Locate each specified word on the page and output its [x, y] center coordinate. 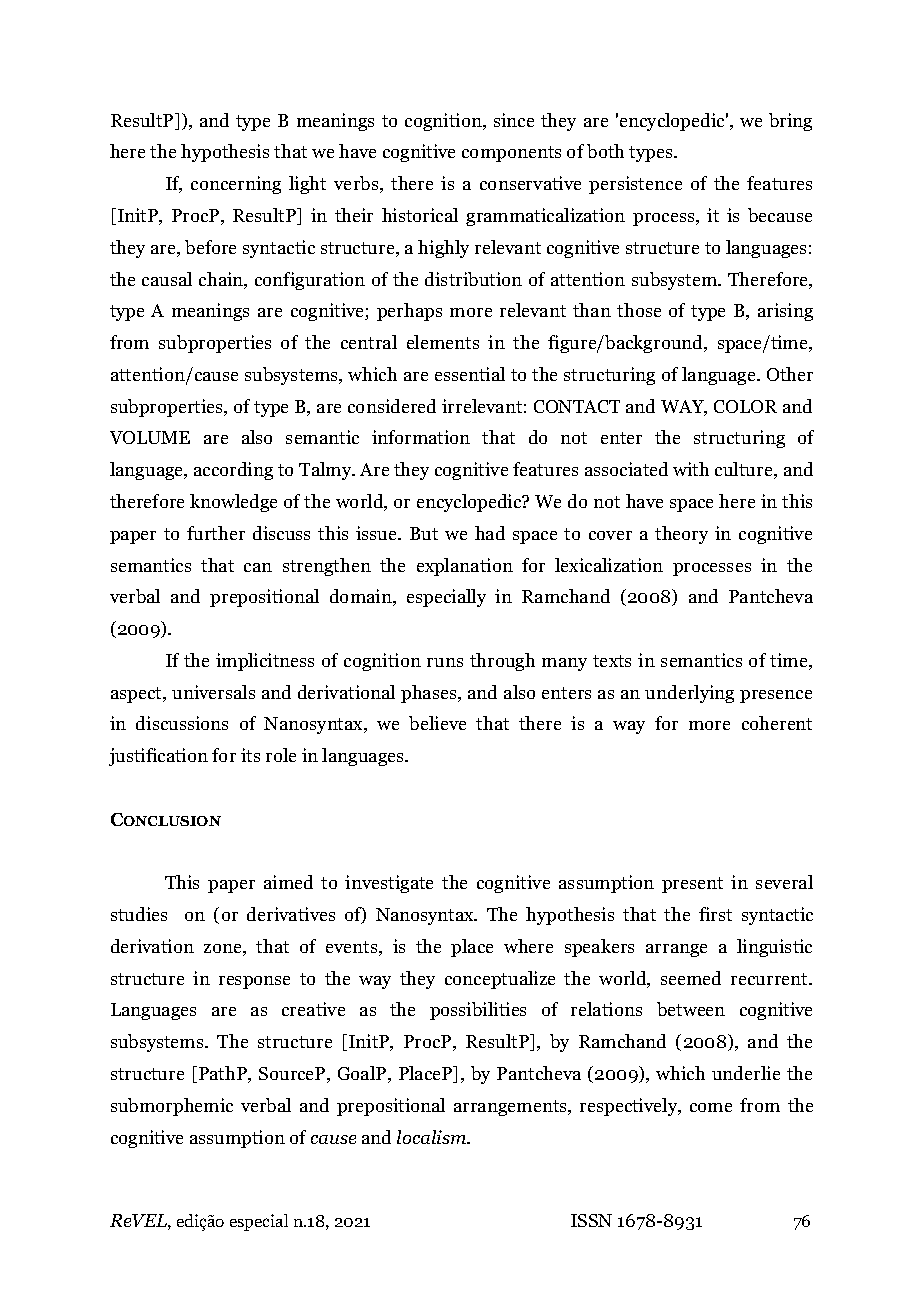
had [490, 533]
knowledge [233, 503]
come [711, 1107]
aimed [288, 882]
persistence [635, 185]
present [692, 885]
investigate [389, 884]
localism [433, 1137]
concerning [236, 185]
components [511, 154]
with [691, 469]
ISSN [591, 1220]
